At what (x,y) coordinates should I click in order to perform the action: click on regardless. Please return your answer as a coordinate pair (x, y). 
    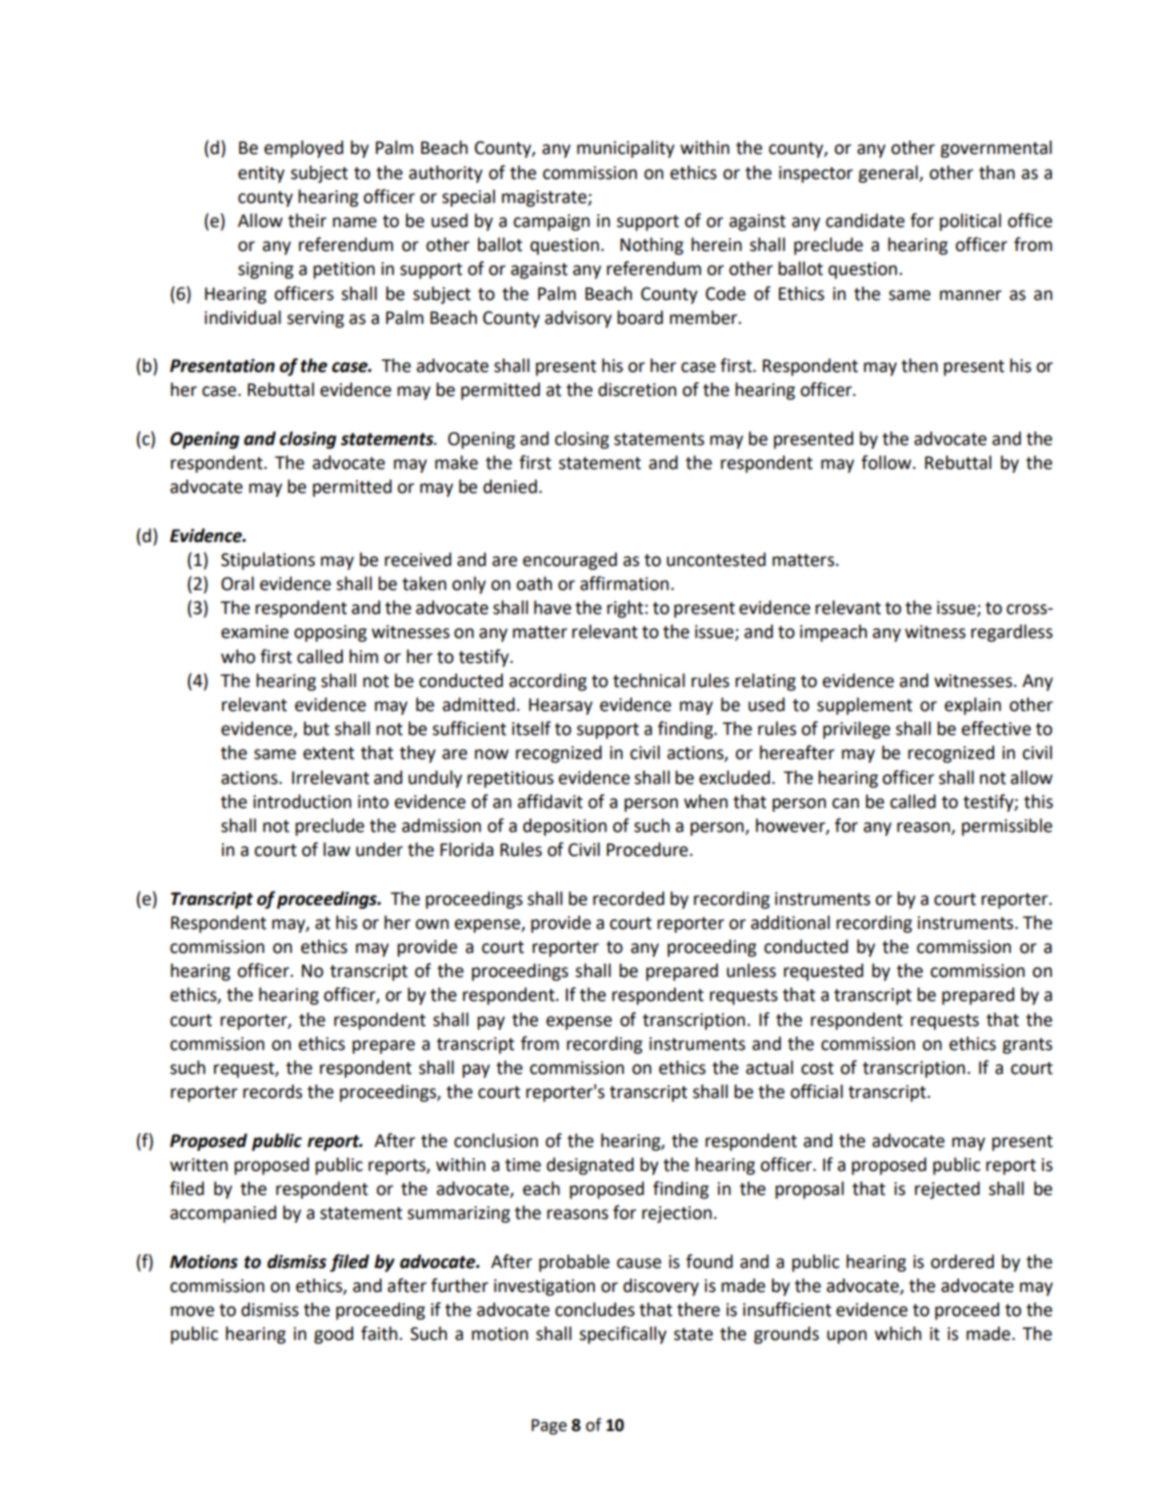
    Looking at the image, I should click on (1012, 633).
